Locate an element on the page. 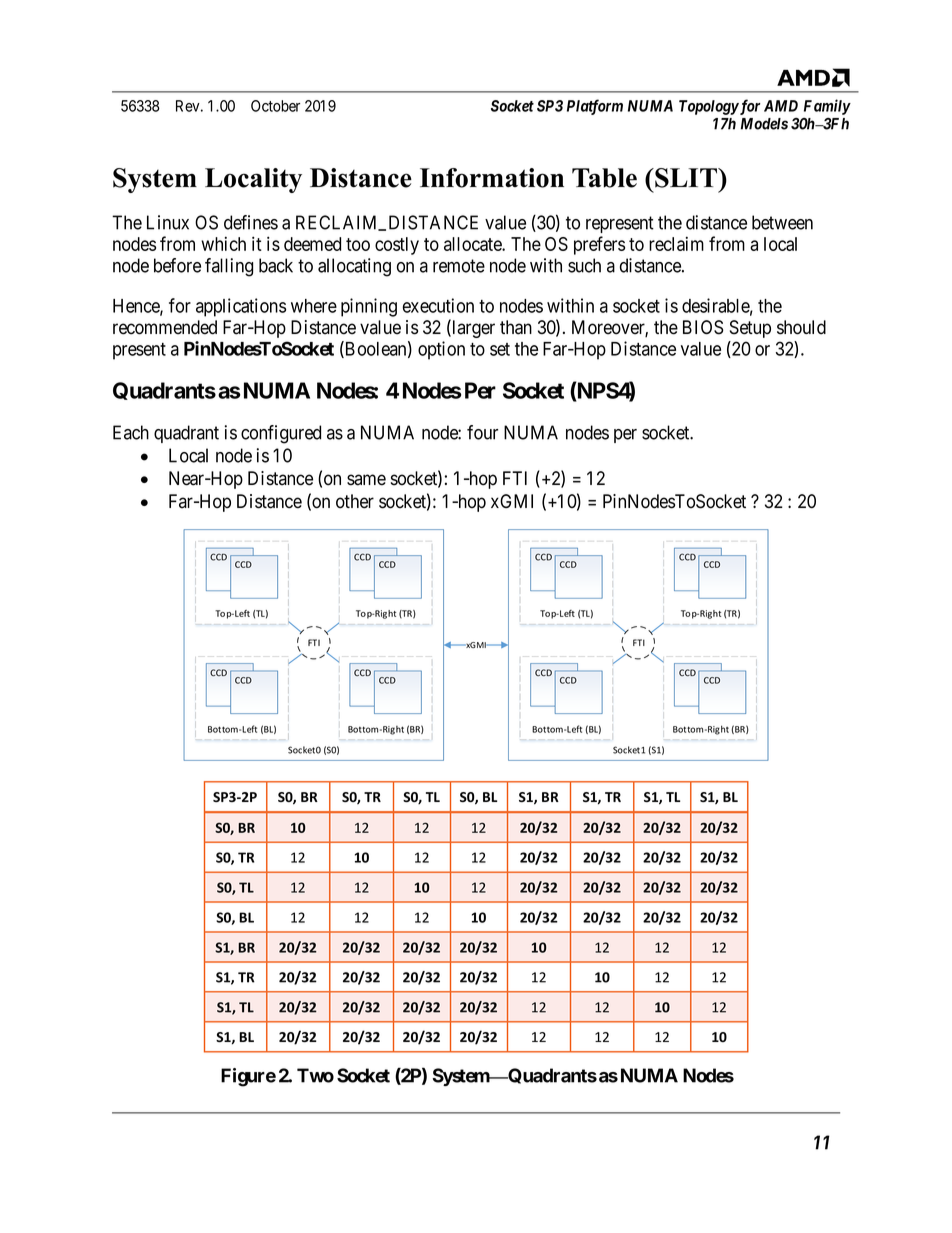 Image resolution: width=952 pixels, height=1233 pixels. defines is located at coordinates (251, 222).
